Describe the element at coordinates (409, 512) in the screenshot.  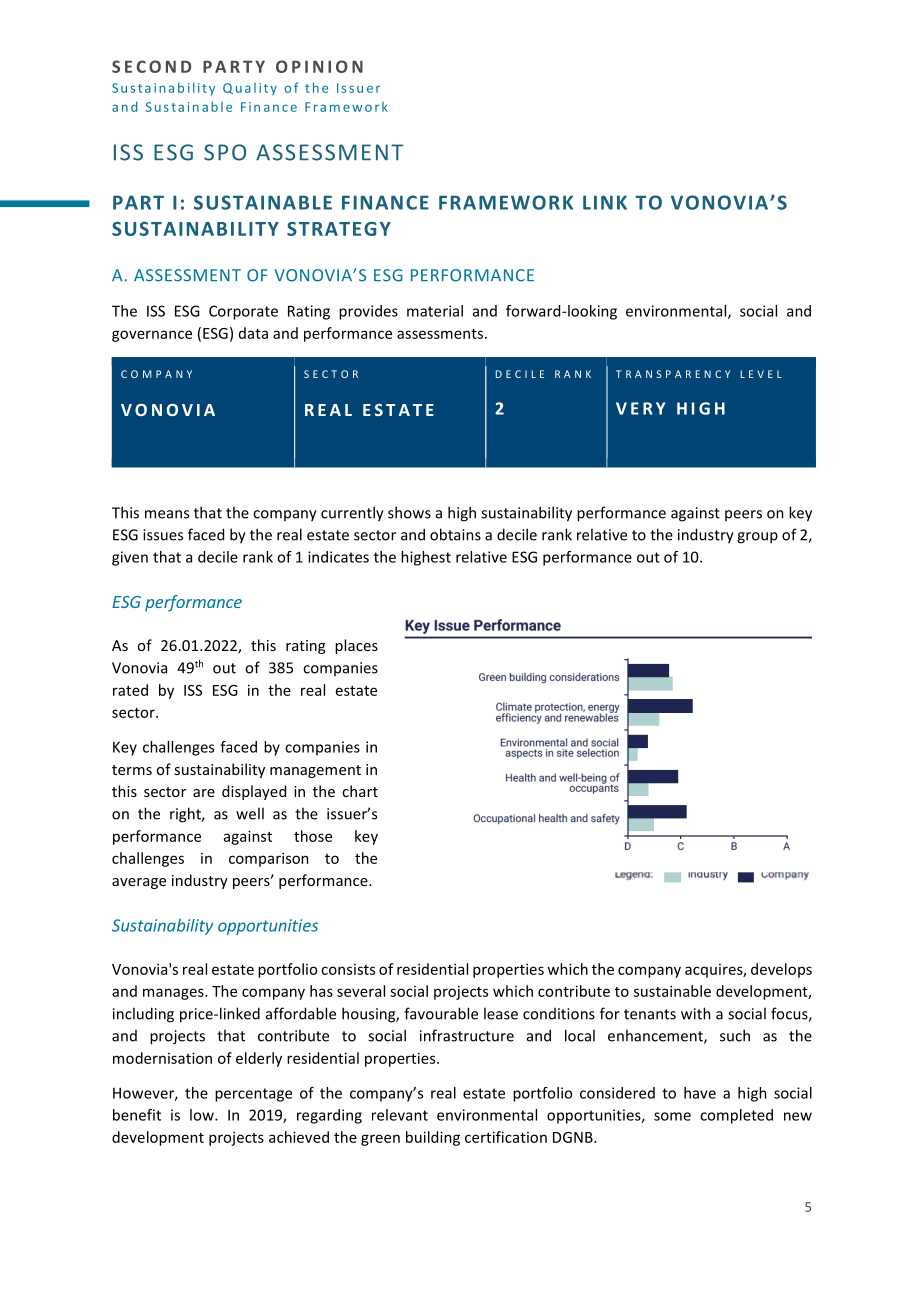
I see `shows` at that location.
